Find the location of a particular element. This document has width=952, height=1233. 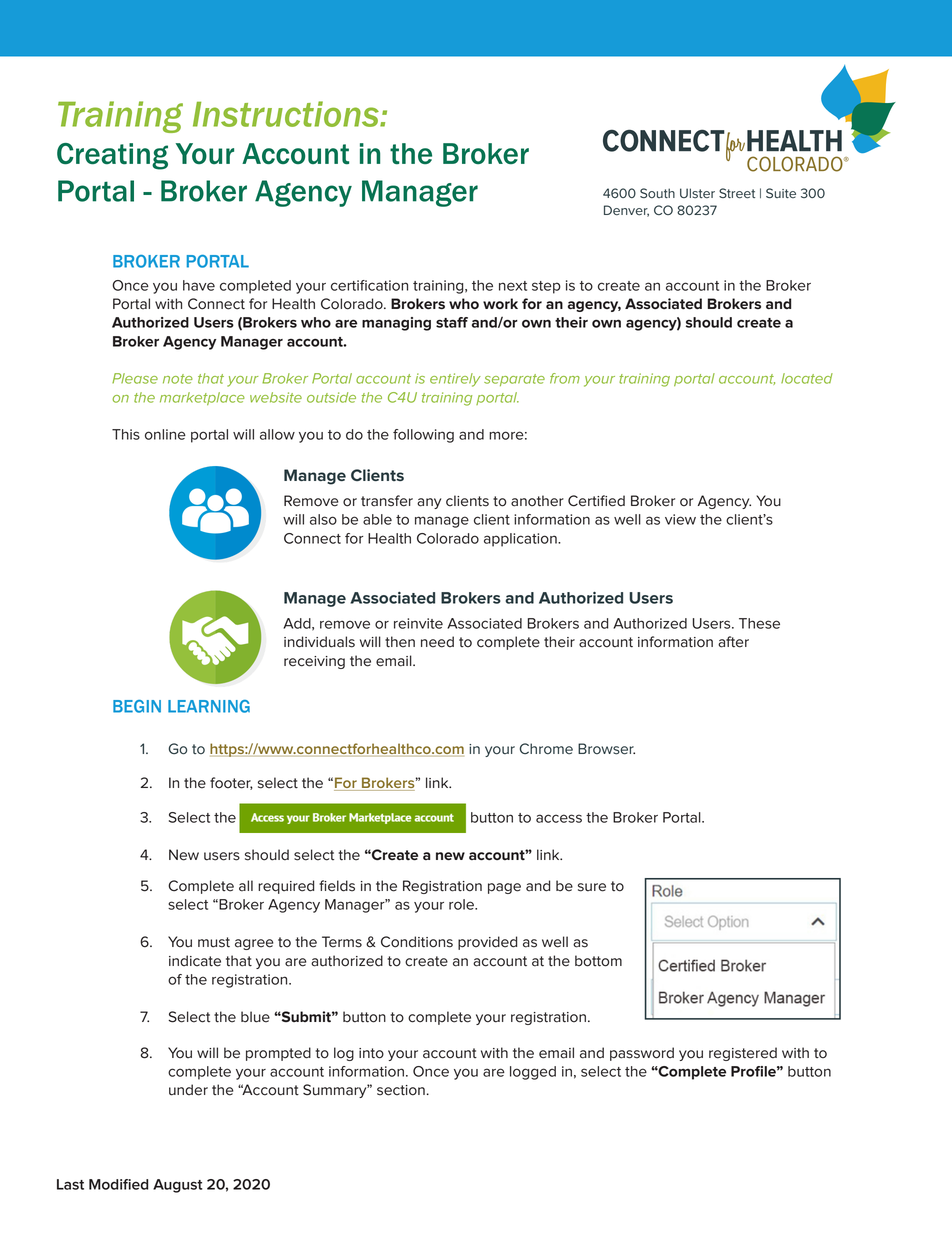

Street is located at coordinates (737, 193).
